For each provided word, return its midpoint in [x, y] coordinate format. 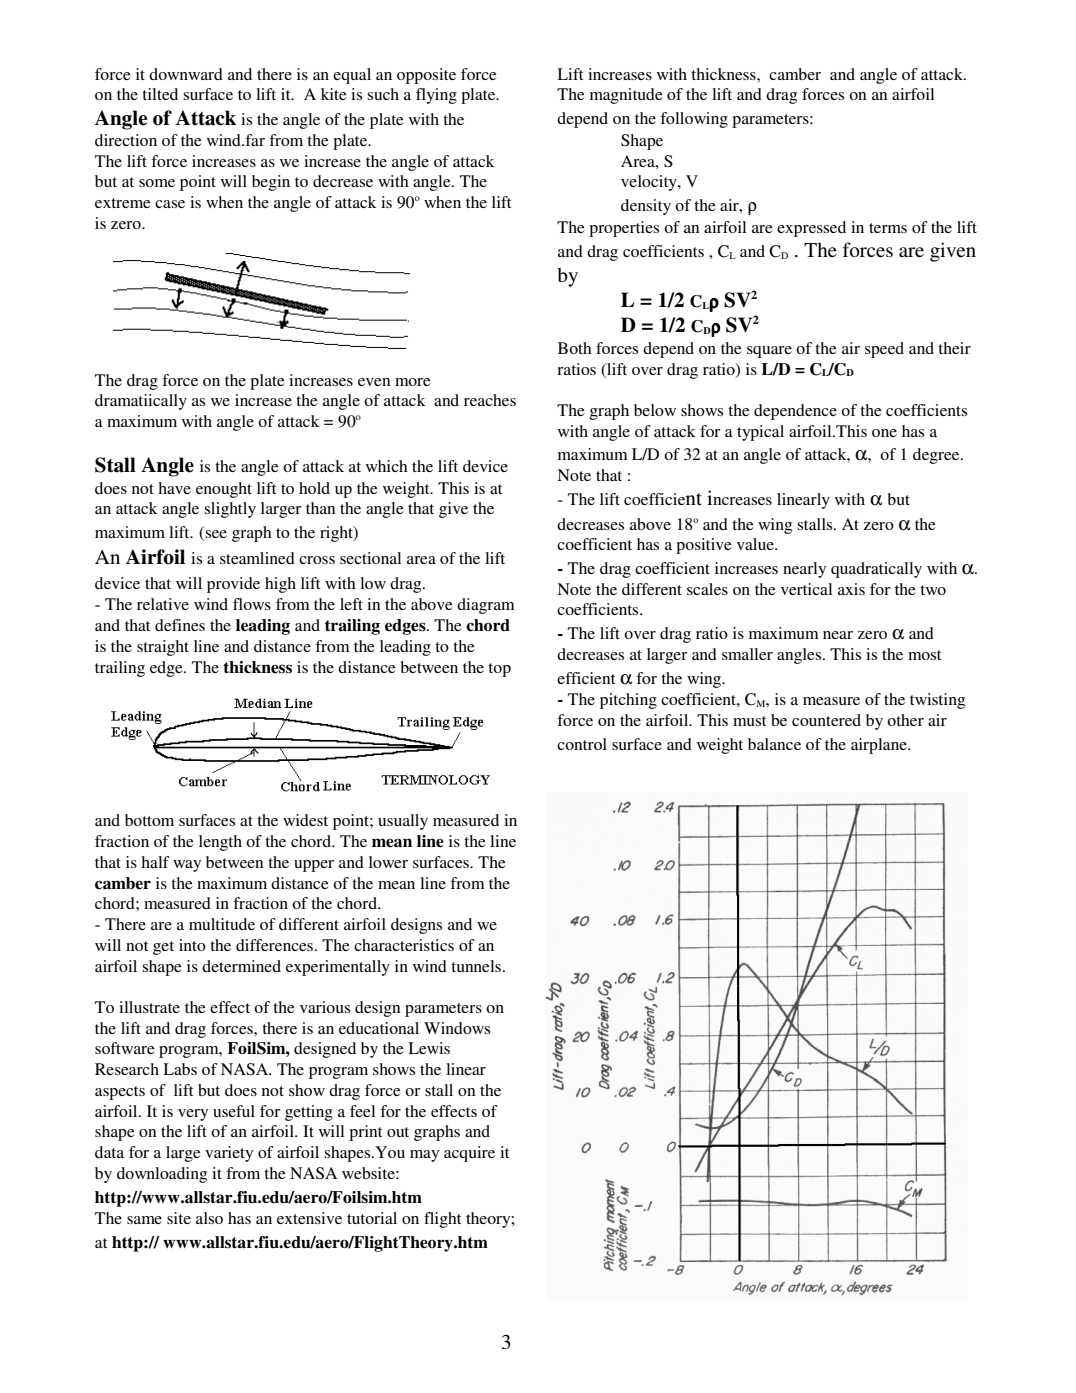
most [924, 655]
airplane [880, 746]
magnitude [626, 96]
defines [180, 625]
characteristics [404, 945]
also [209, 1218]
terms [888, 228]
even [374, 382]
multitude [222, 924]
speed [884, 350]
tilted [160, 94]
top [499, 670]
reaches [490, 400]
